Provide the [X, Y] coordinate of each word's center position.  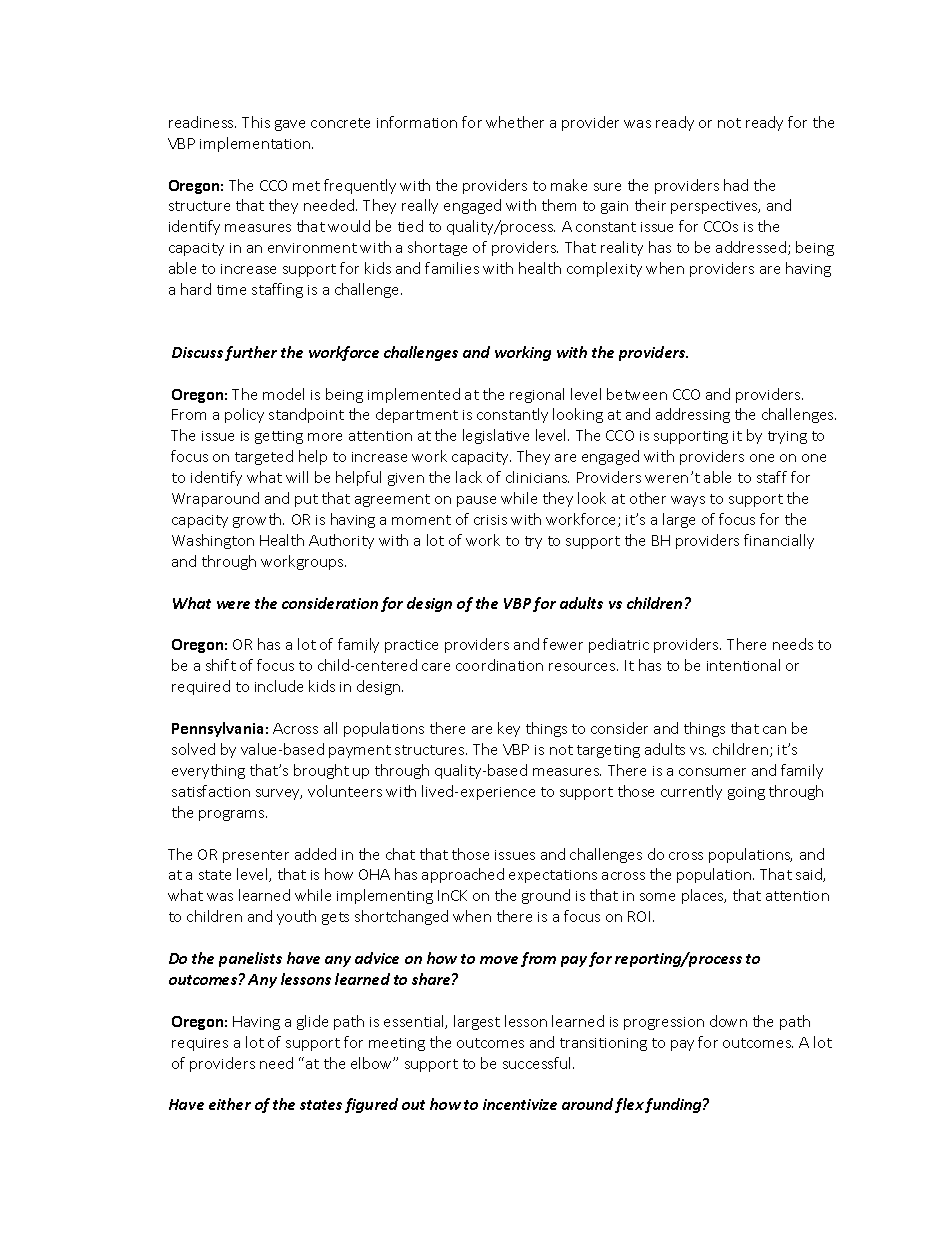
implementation [256, 144]
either [230, 1104]
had [736, 185]
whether [515, 122]
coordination [499, 665]
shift [221, 665]
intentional [743, 665]
